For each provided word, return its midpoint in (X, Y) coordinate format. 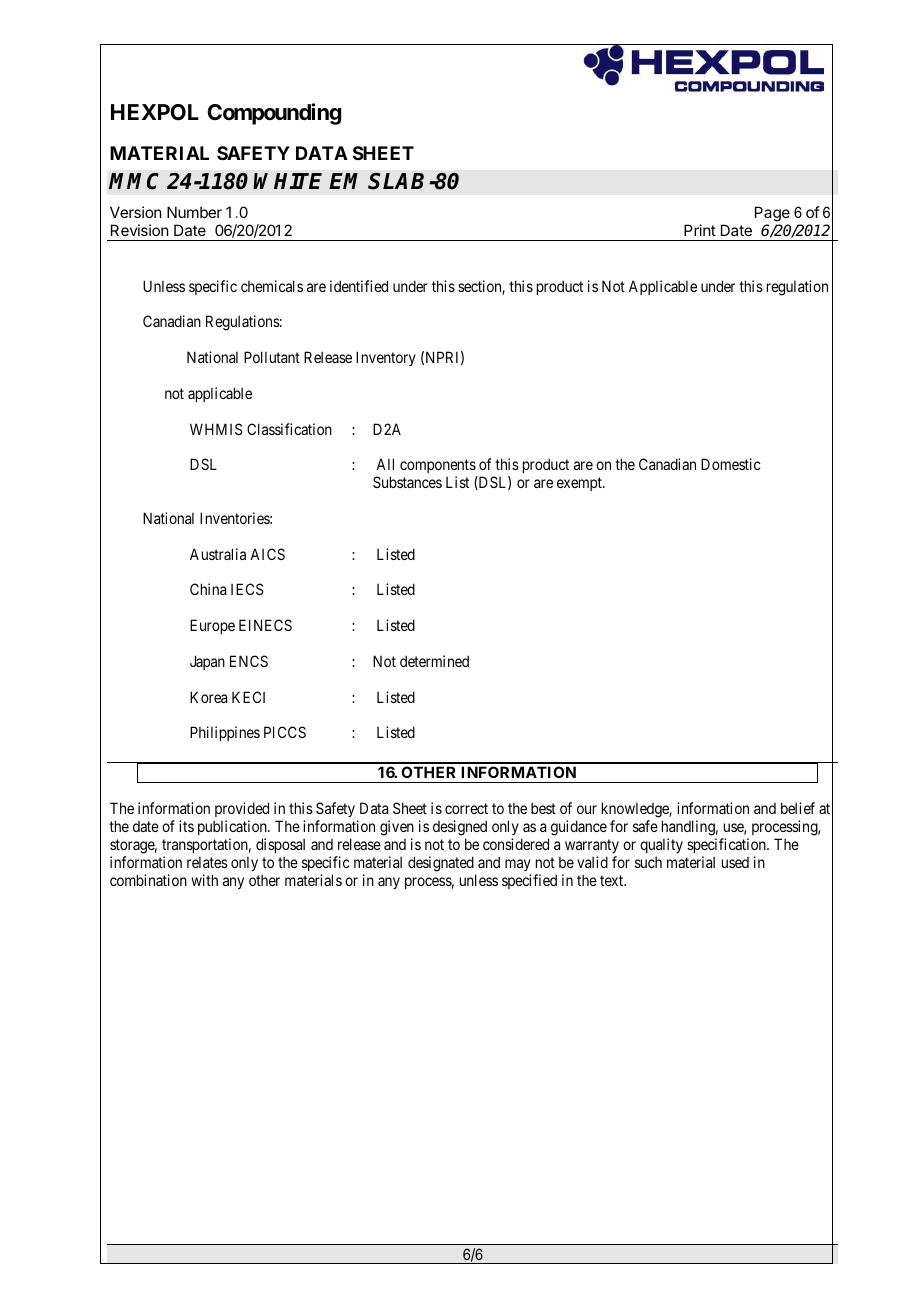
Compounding (274, 114)
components (438, 468)
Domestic (731, 464)
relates (207, 862)
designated (441, 864)
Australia (218, 554)
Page (772, 214)
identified (359, 286)
